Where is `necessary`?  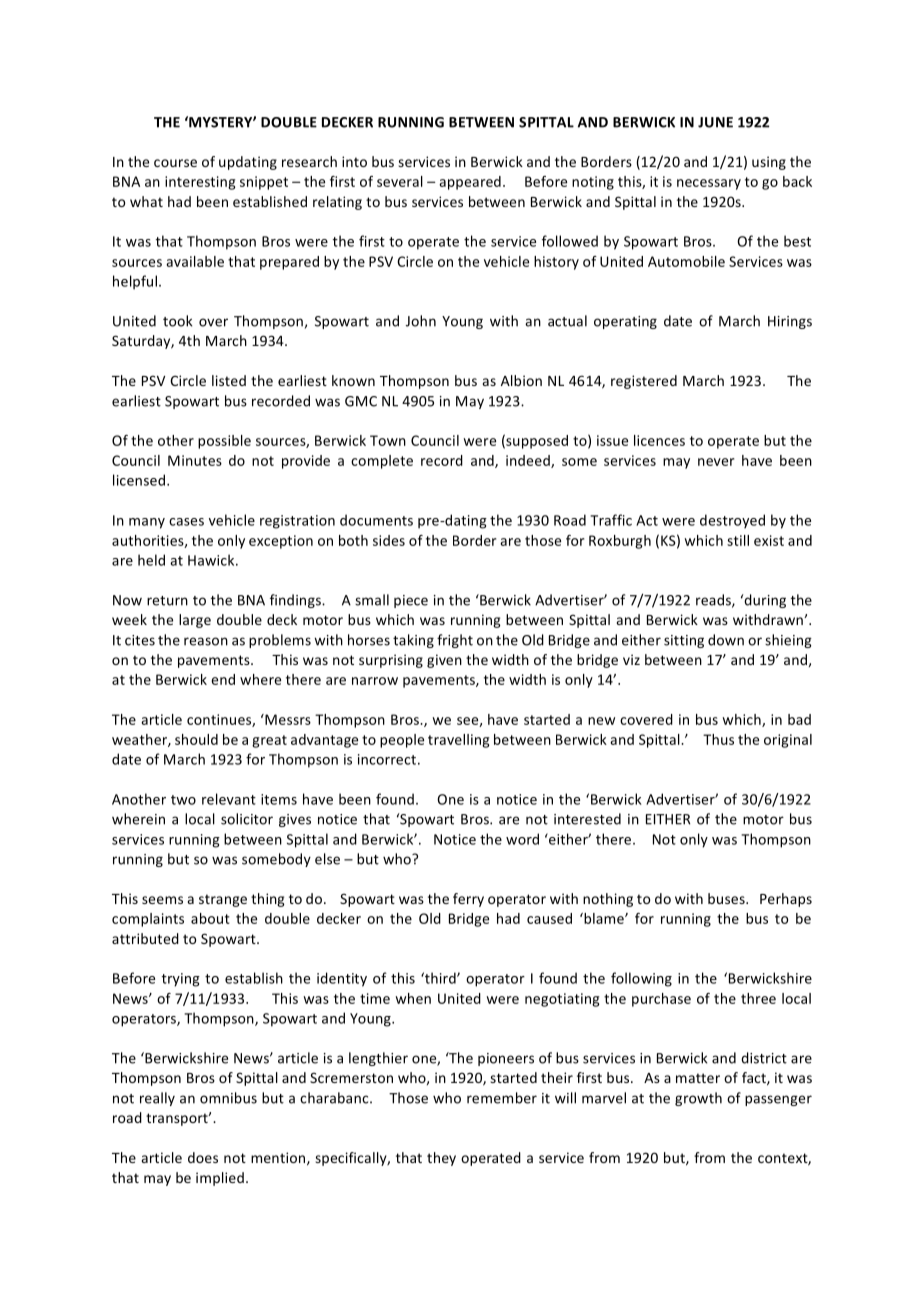 necessary is located at coordinates (709, 184).
